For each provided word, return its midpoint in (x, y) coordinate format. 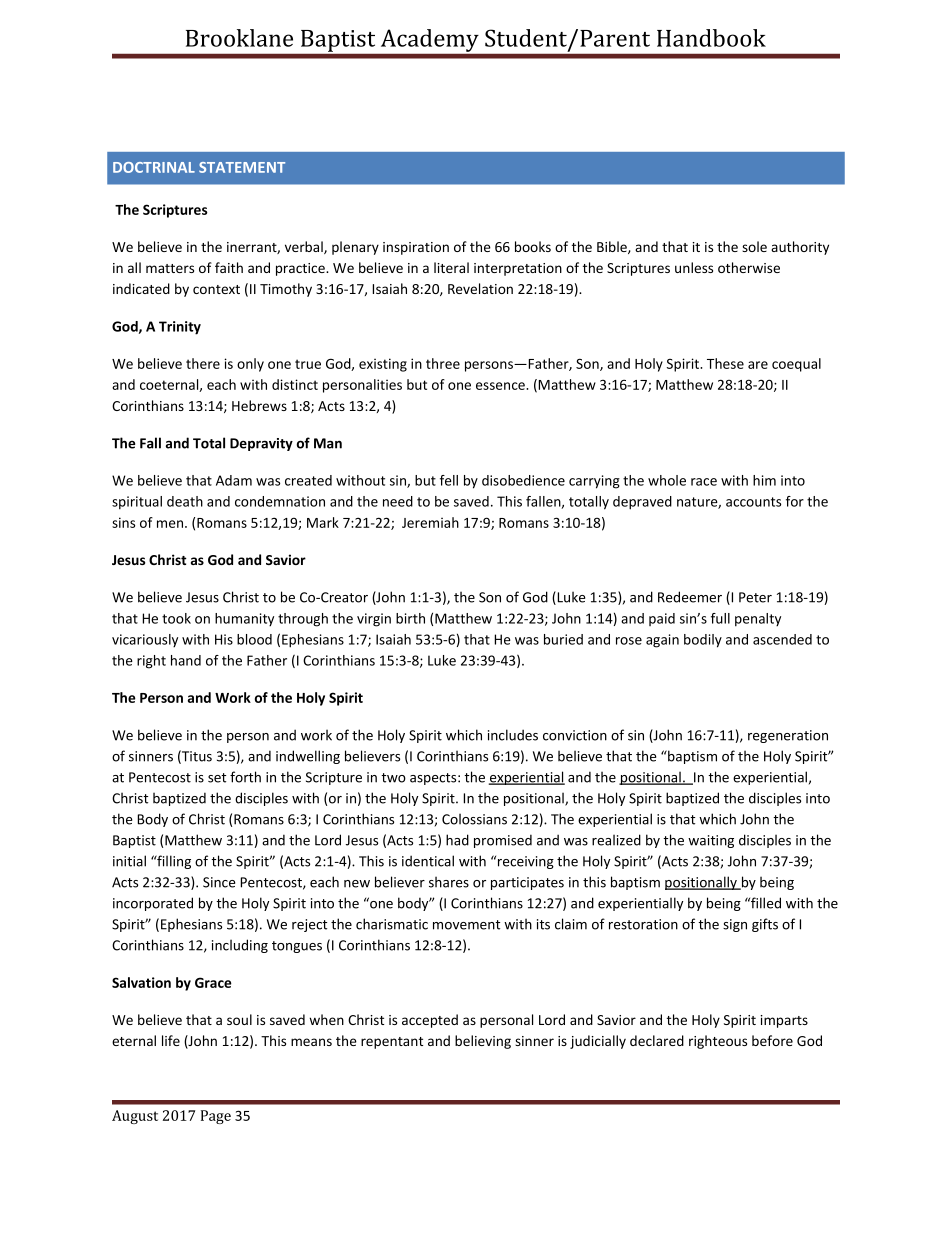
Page (216, 1117)
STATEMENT (242, 167)
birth (410, 618)
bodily (703, 641)
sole (754, 246)
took (176, 618)
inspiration (416, 248)
